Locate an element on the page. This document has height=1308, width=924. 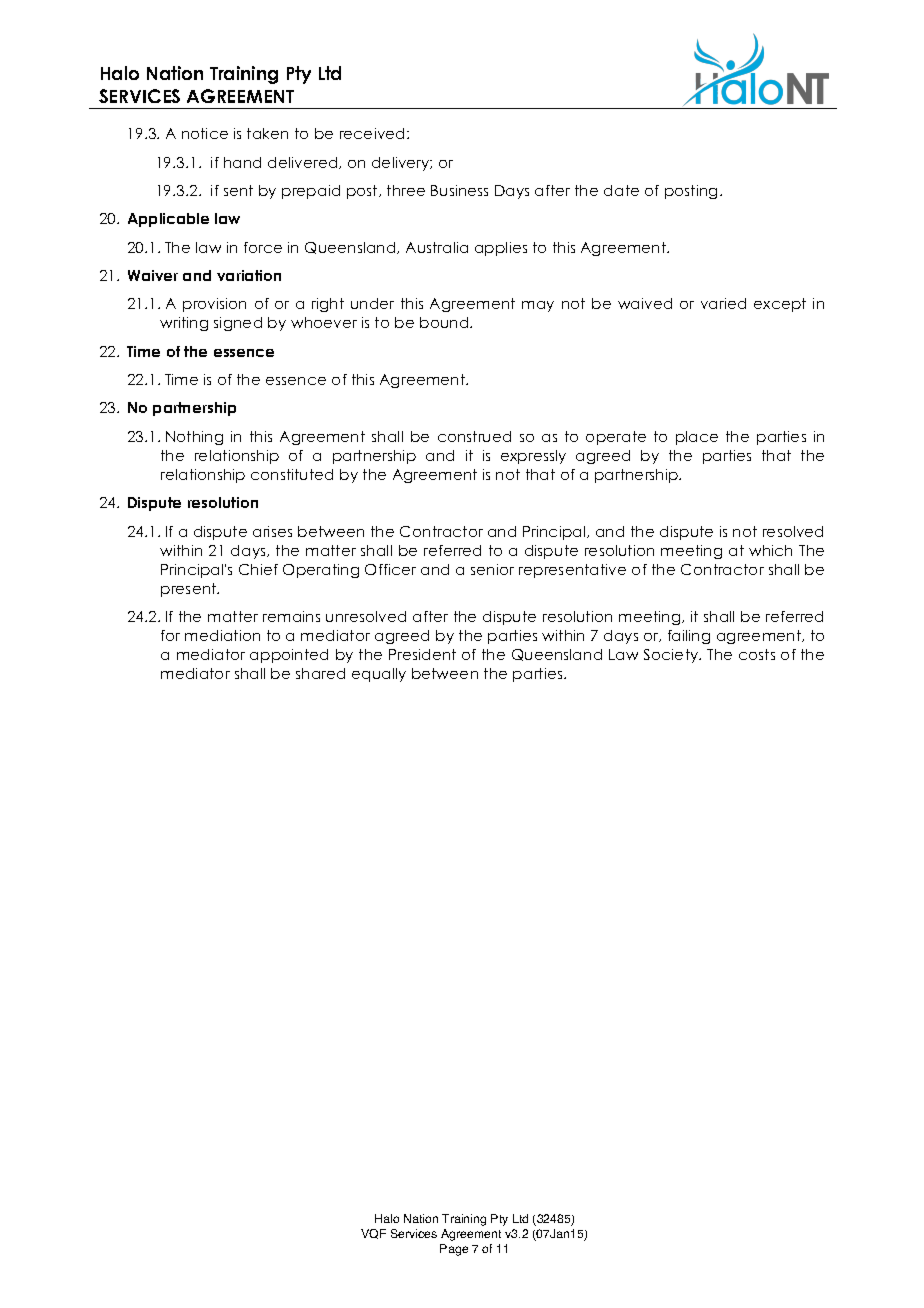
Page is located at coordinates (454, 1250).
